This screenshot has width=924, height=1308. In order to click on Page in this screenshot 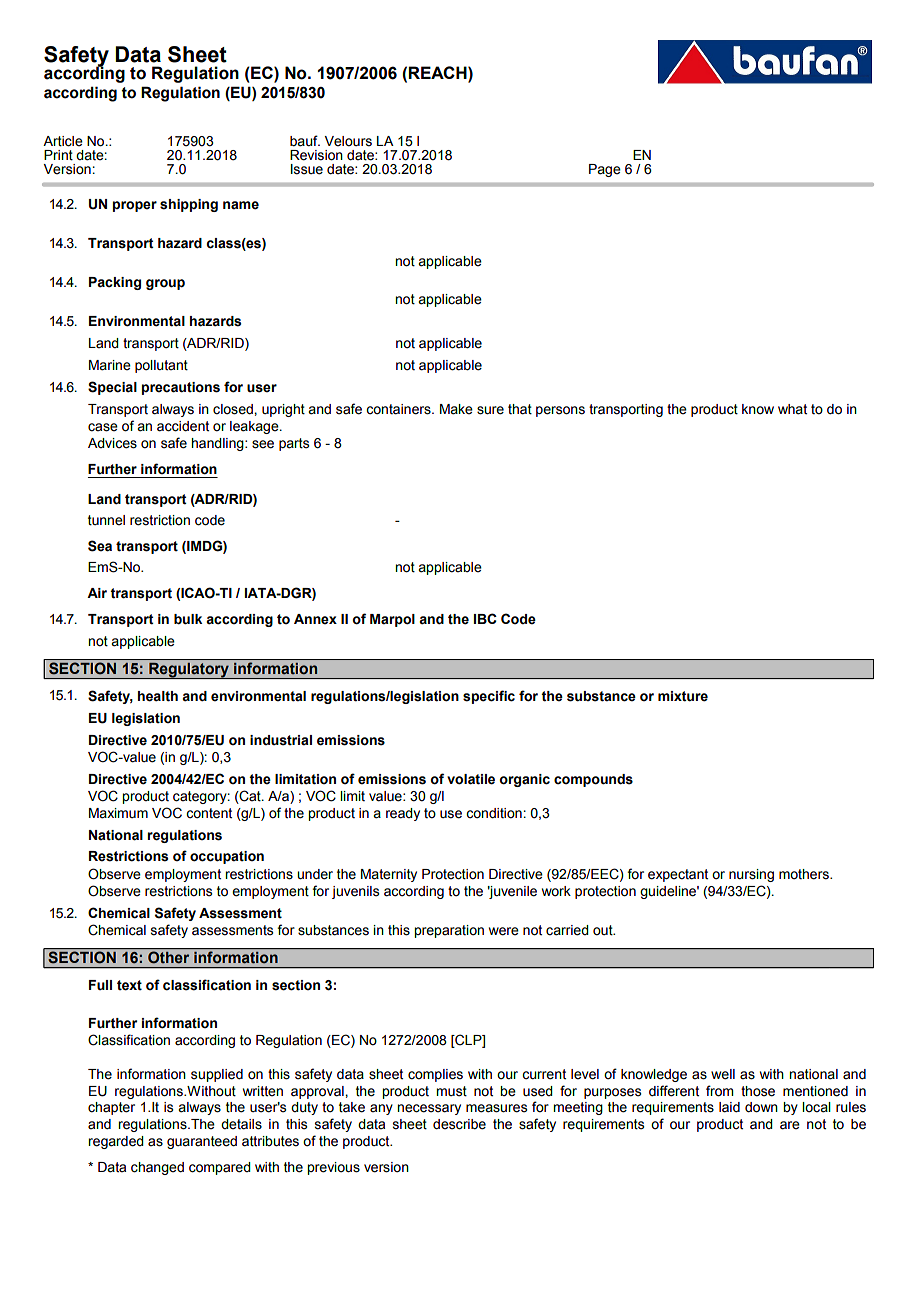, I will do `click(605, 170)`.
